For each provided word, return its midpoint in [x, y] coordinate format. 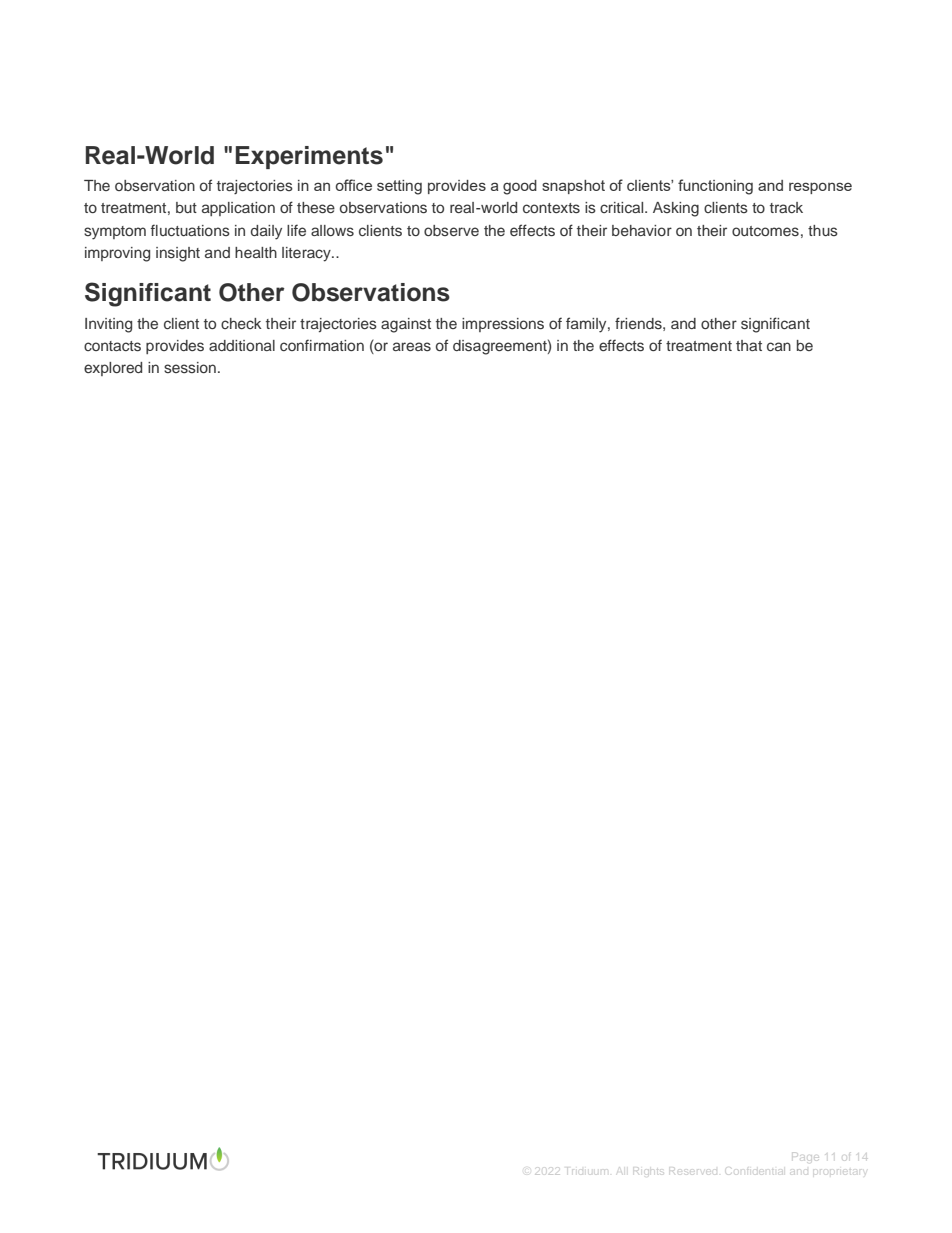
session [190, 367]
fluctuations [190, 230]
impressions [503, 325]
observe [451, 230]
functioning [715, 187]
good [520, 187]
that [749, 345]
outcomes [765, 231]
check [241, 323]
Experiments [309, 157]
